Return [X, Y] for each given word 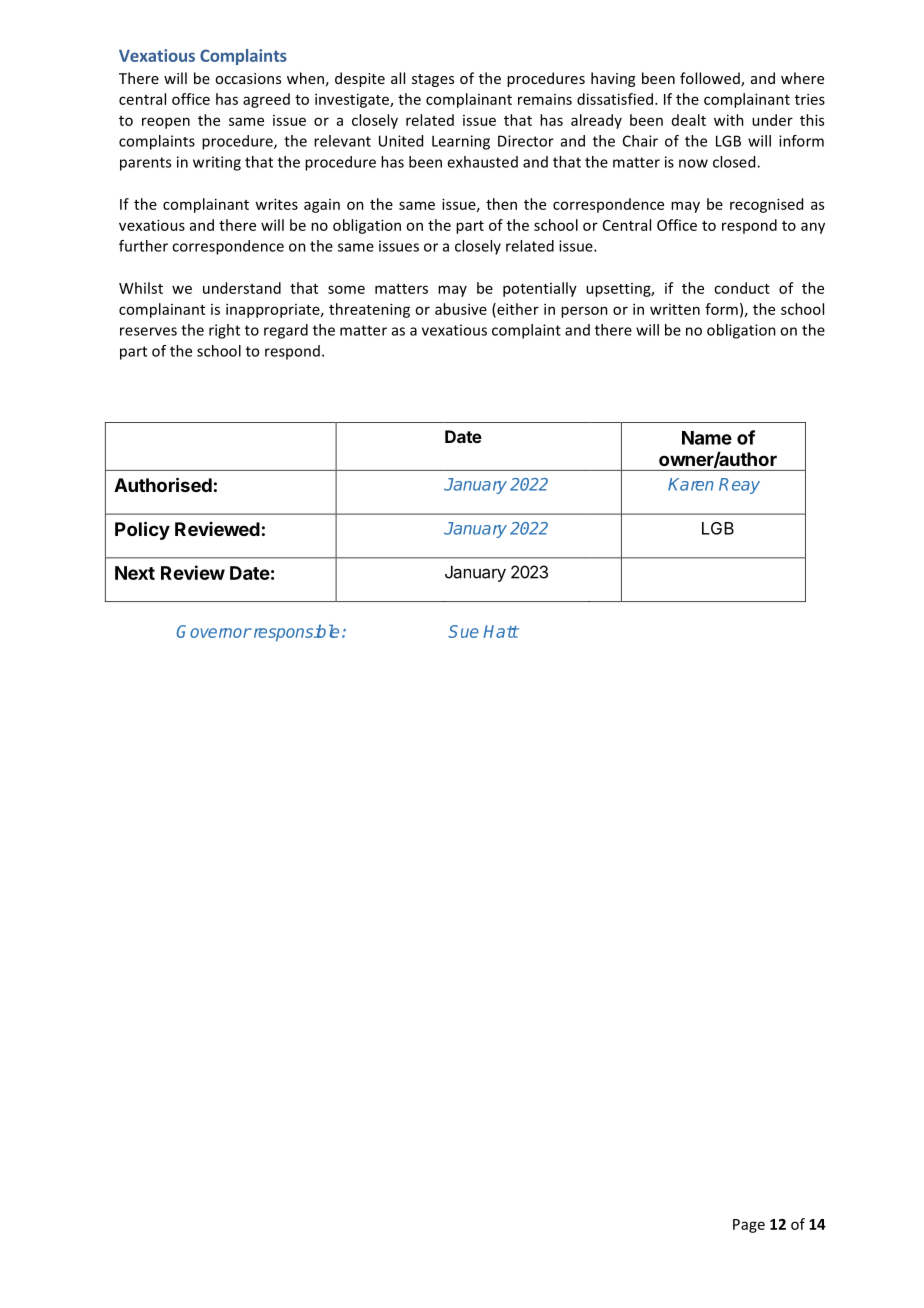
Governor [214, 631]
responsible [295, 632]
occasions [248, 78]
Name [707, 438]
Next [135, 573]
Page [749, 1226]
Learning [461, 142]
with [729, 120]
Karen [691, 484]
